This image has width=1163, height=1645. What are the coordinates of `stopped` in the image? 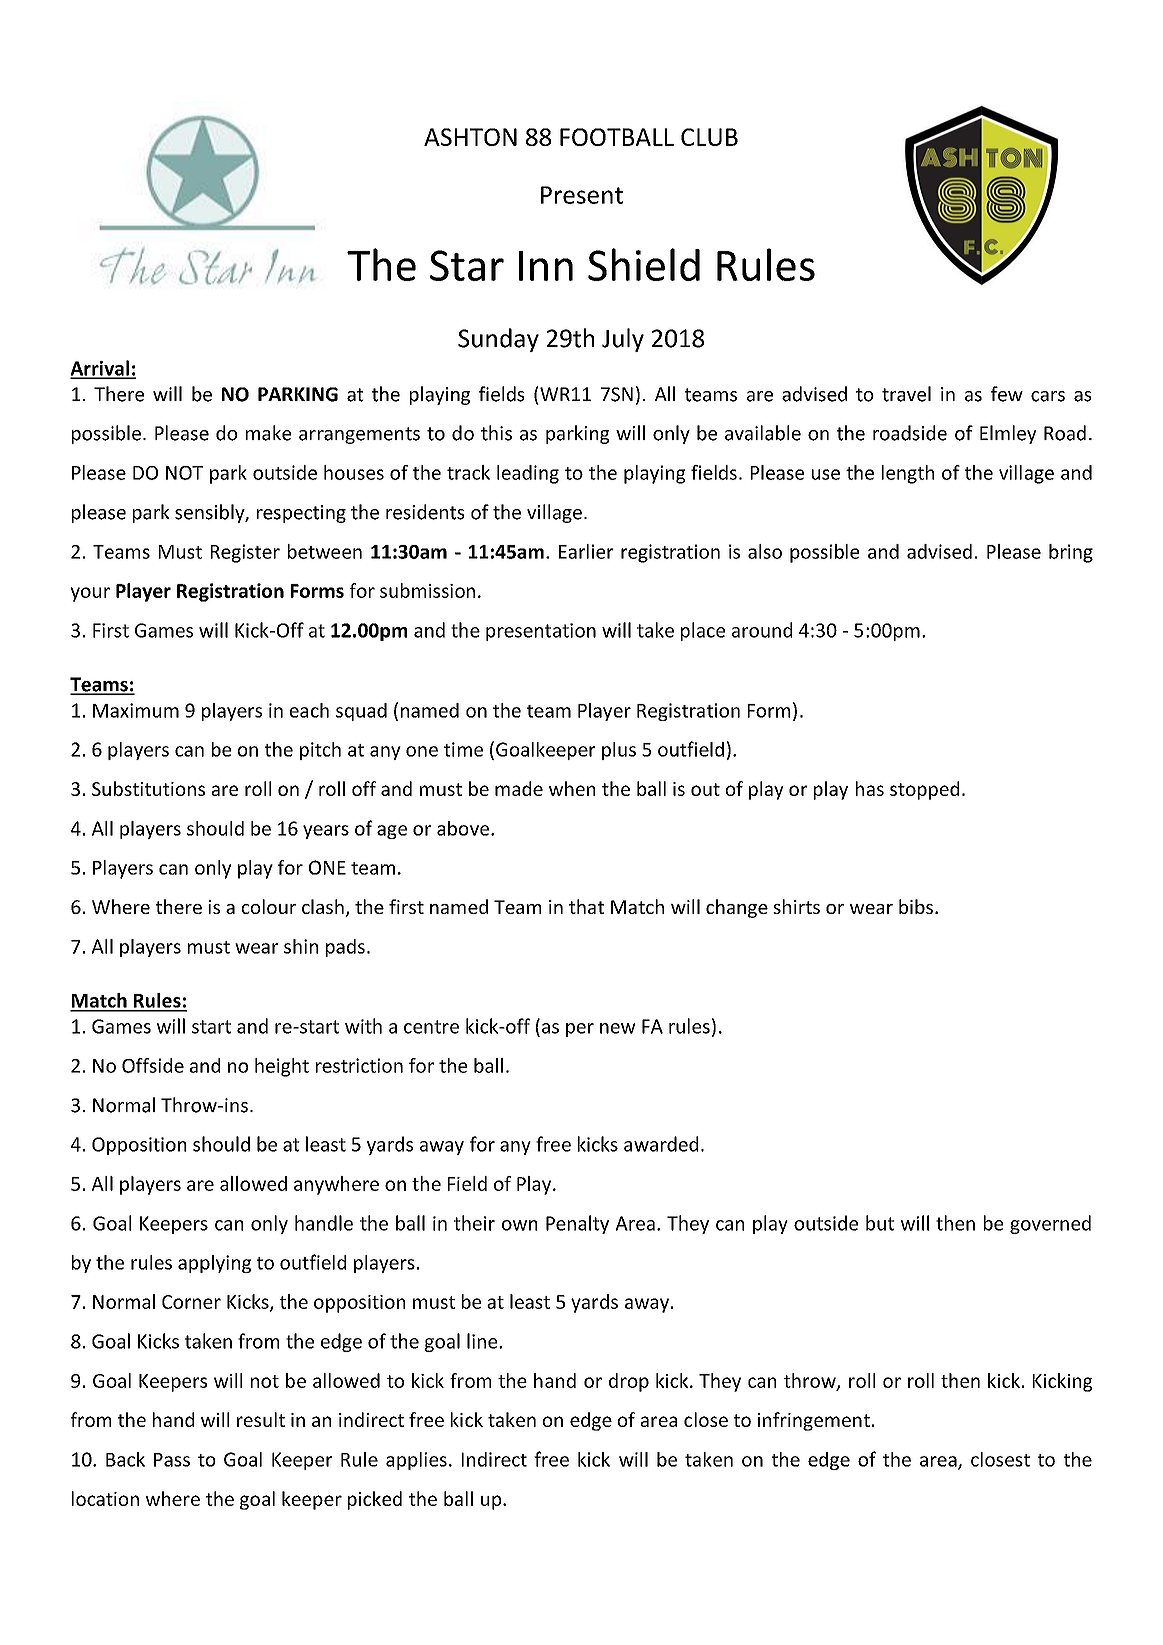 It's located at (924, 790).
